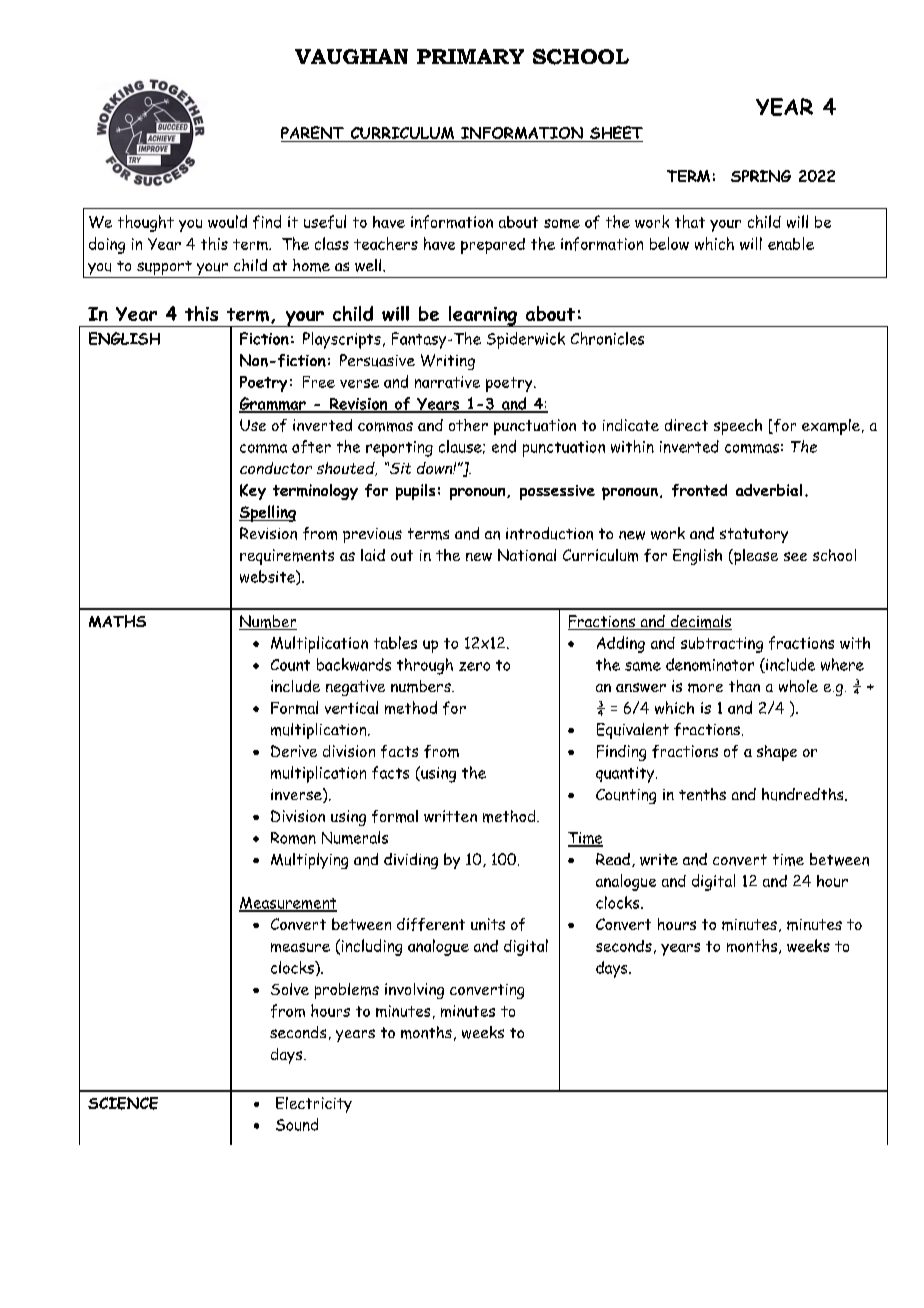 The image size is (924, 1308). What do you see at coordinates (804, 794) in the screenshot?
I see `hundredths` at bounding box center [804, 794].
